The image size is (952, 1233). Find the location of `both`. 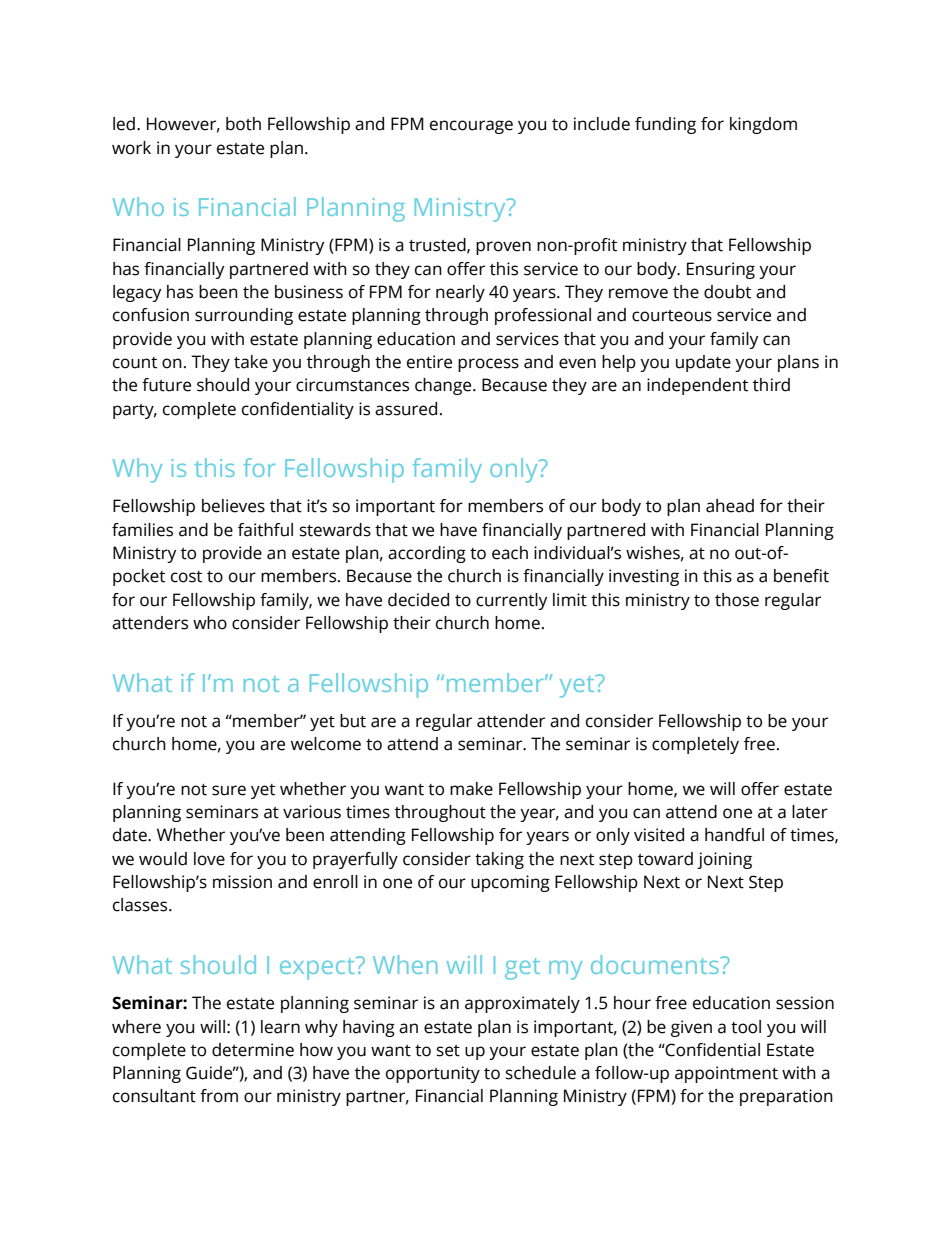

both is located at coordinates (243, 124).
